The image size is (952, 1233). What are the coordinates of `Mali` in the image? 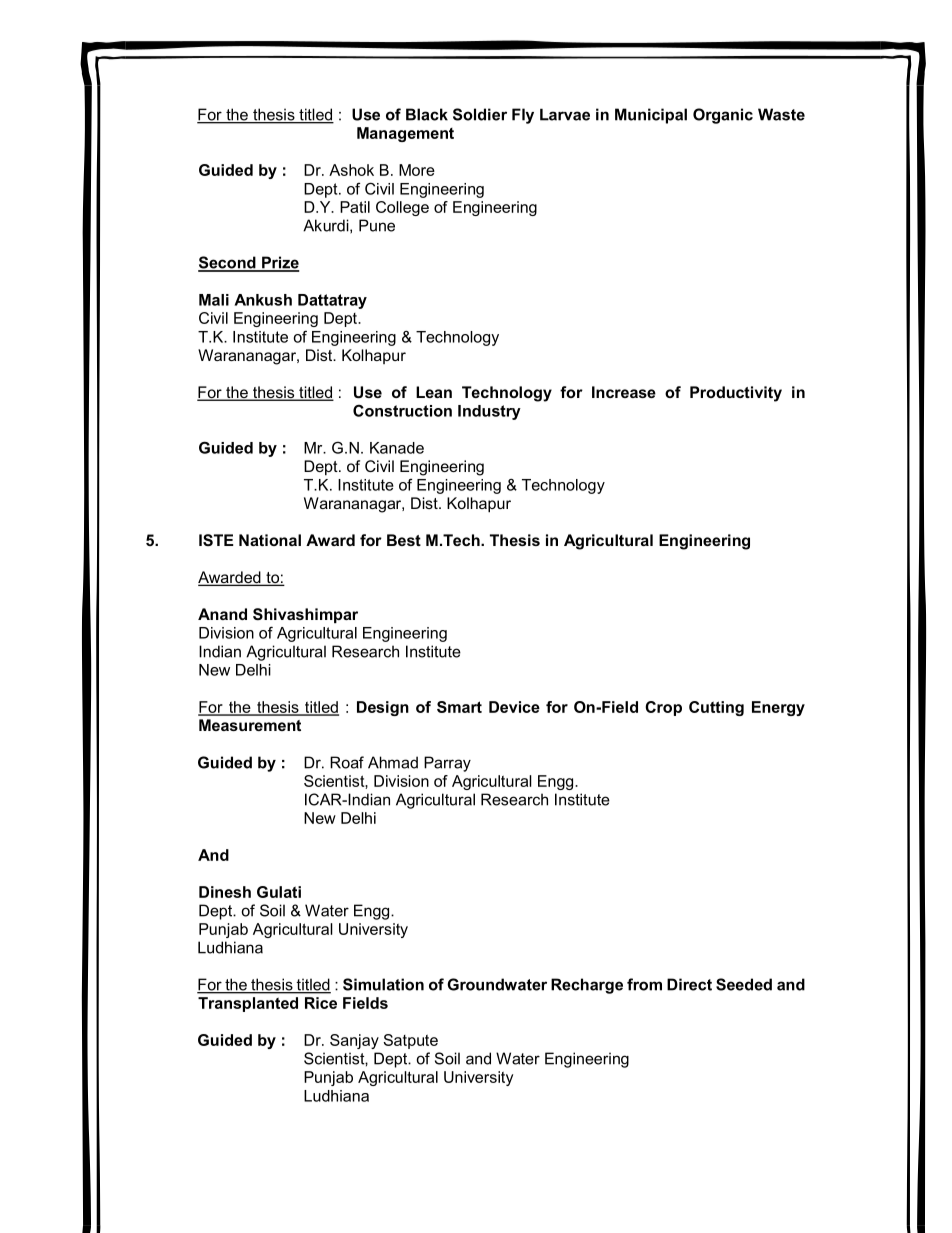 It's located at (214, 300).
